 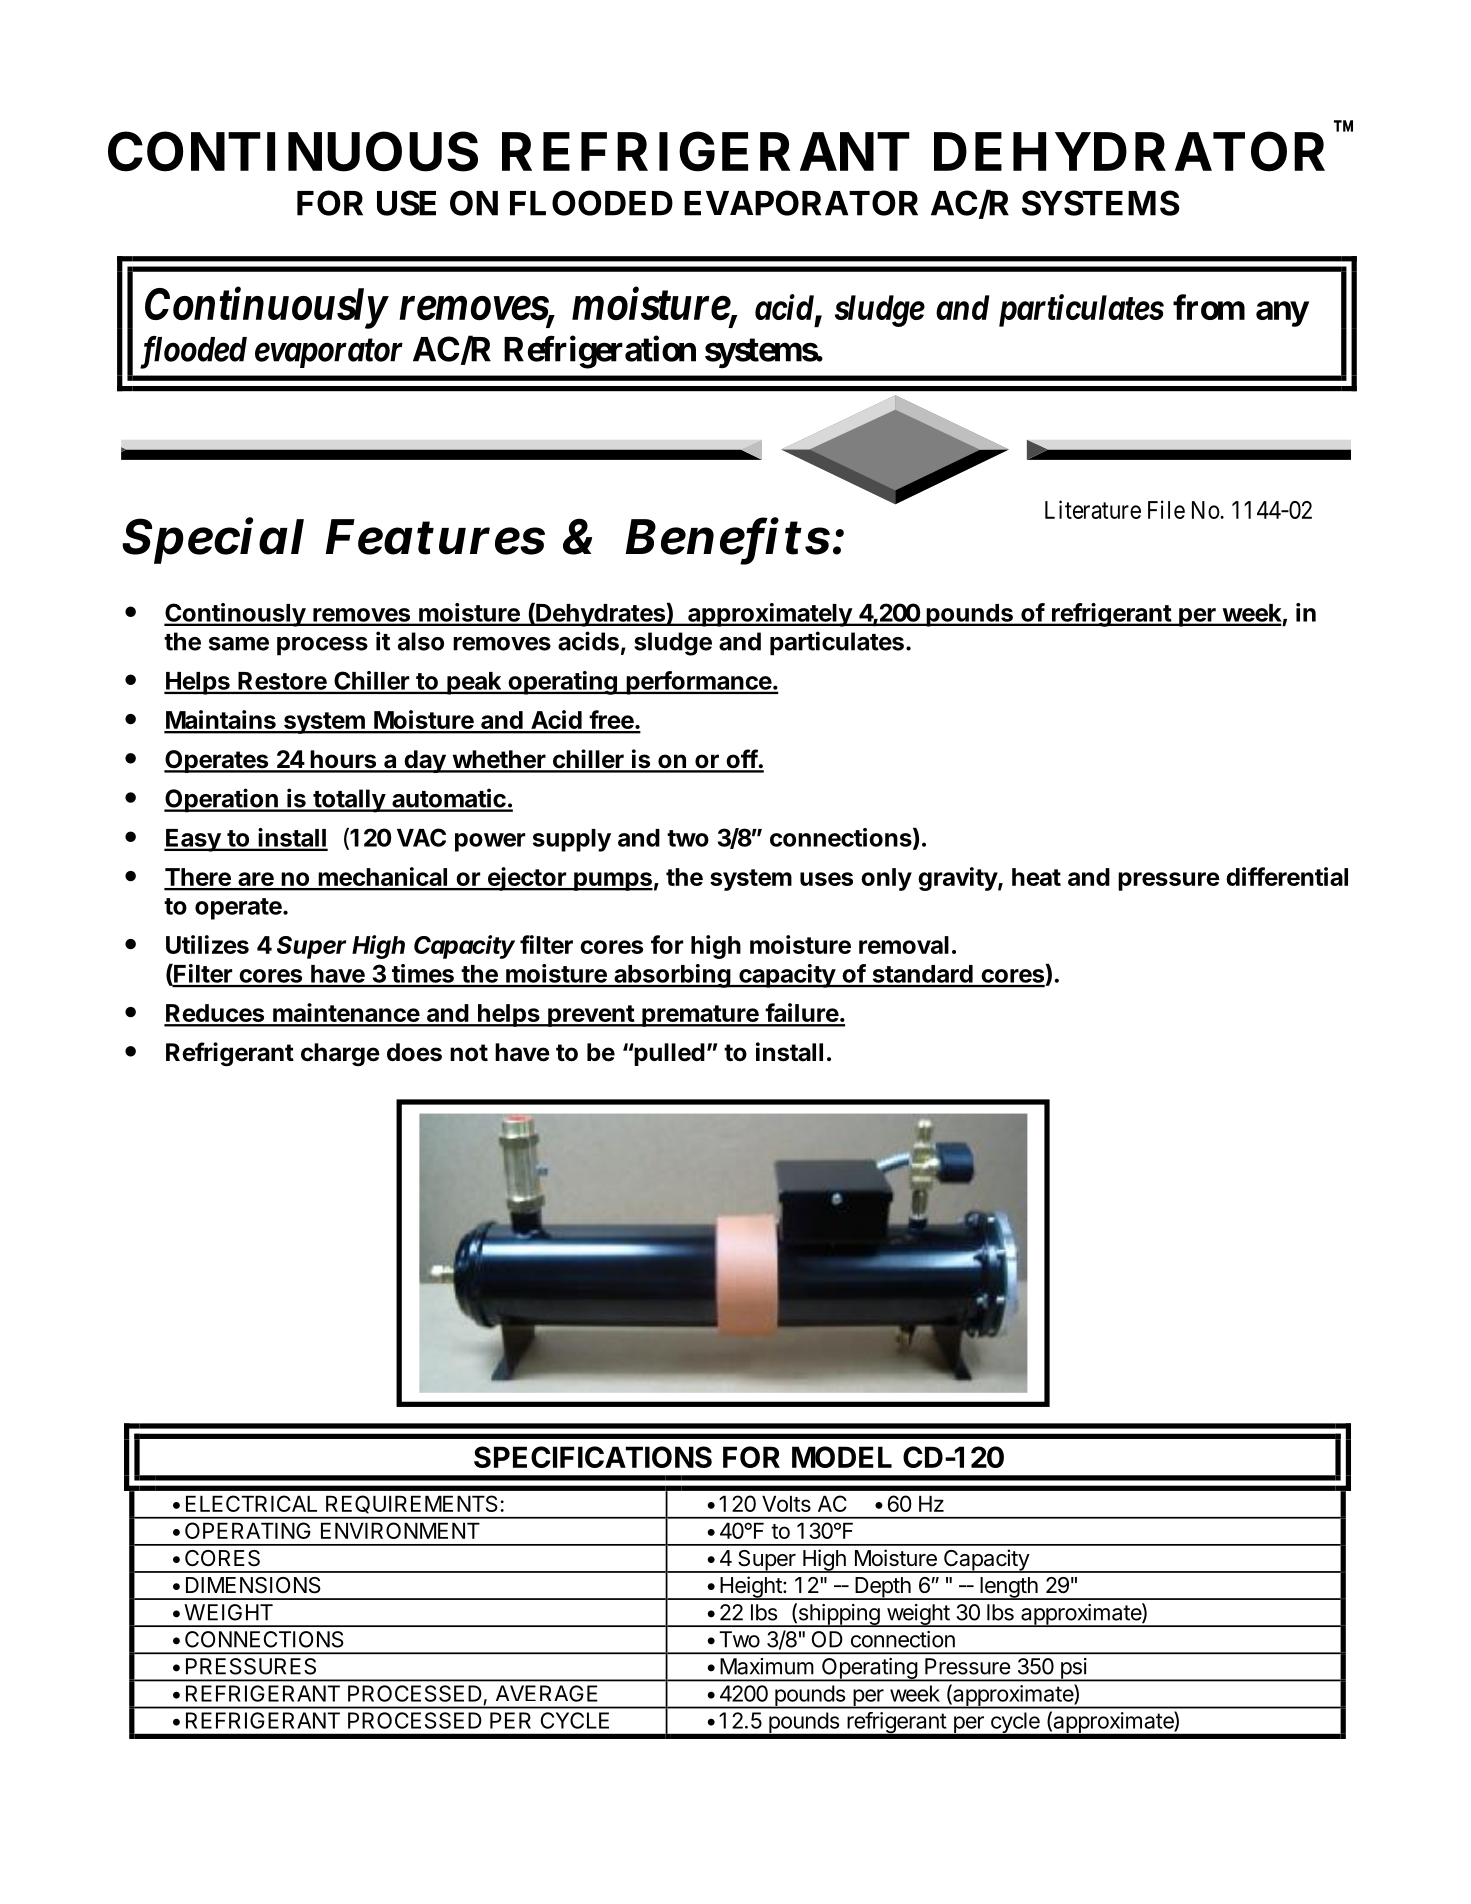 I want to click on charge, so click(x=340, y=1054).
